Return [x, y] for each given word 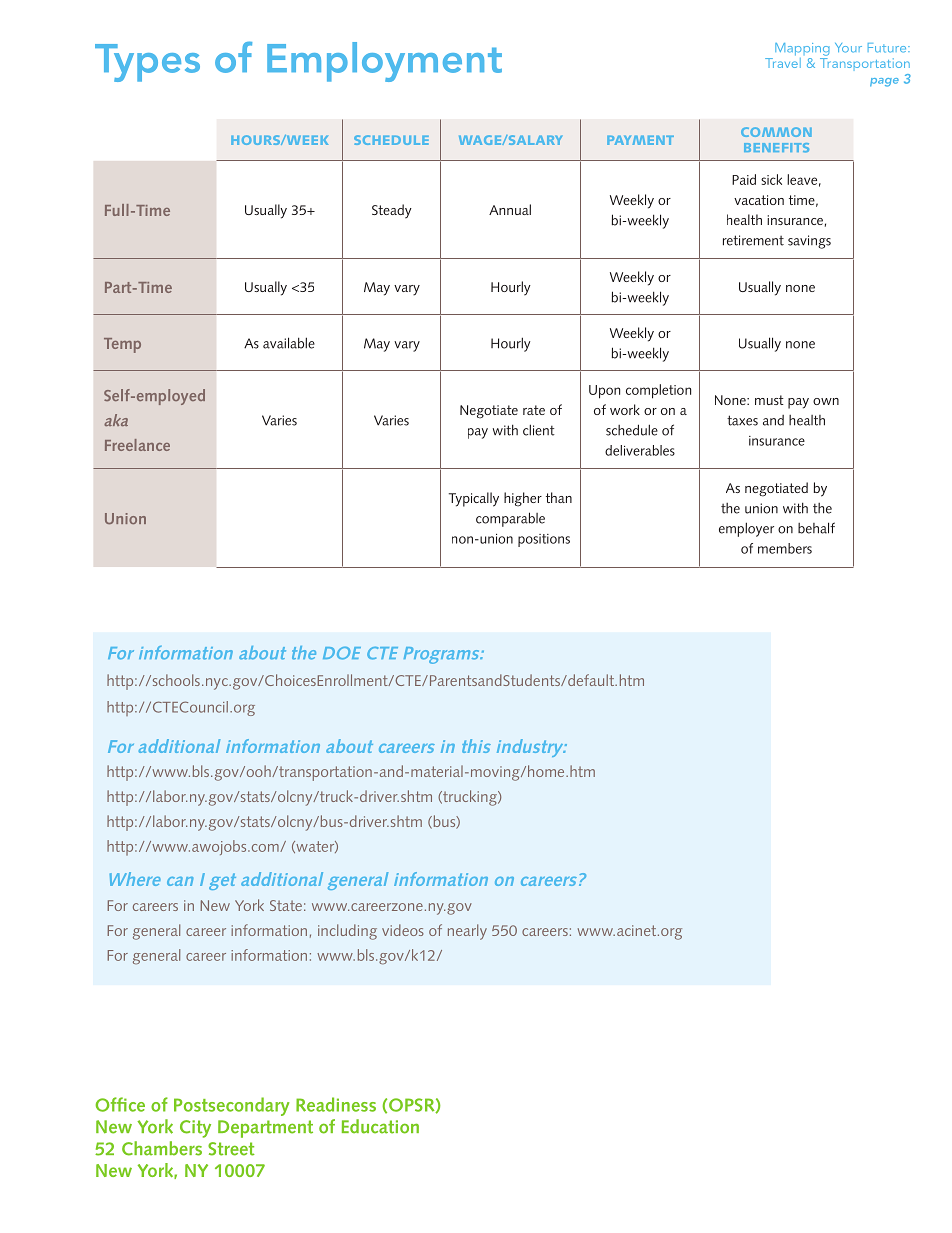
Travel [783, 61]
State [286, 905]
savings [809, 242]
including [347, 932]
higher [523, 499]
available [289, 343]
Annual [510, 209]
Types [147, 63]
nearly [467, 932]
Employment [384, 62]
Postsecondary [231, 1106]
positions [544, 540]
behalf [816, 528]
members [785, 548]
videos [403, 930]
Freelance [137, 445]
